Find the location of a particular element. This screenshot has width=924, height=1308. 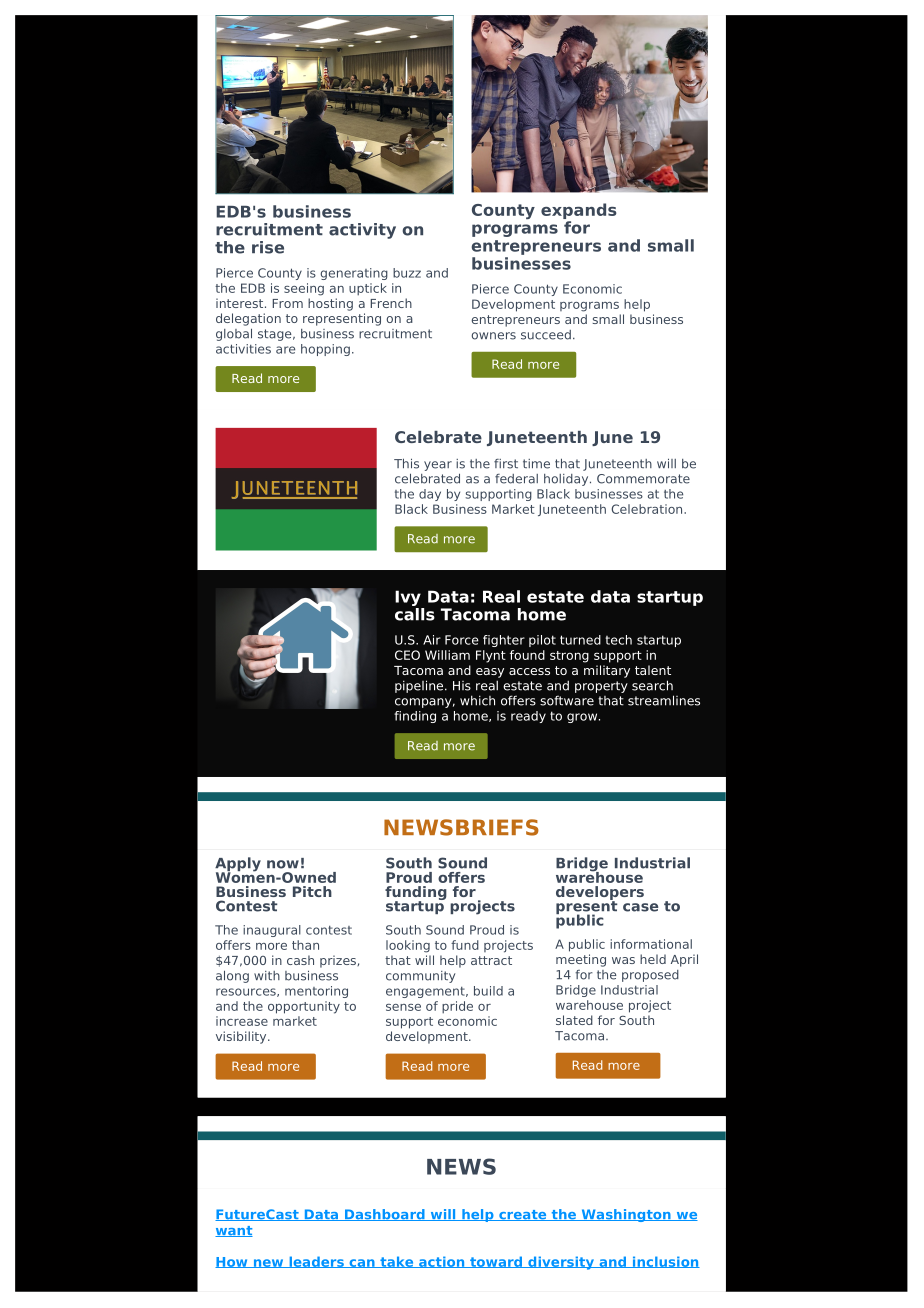

action is located at coordinates (442, 1262).
